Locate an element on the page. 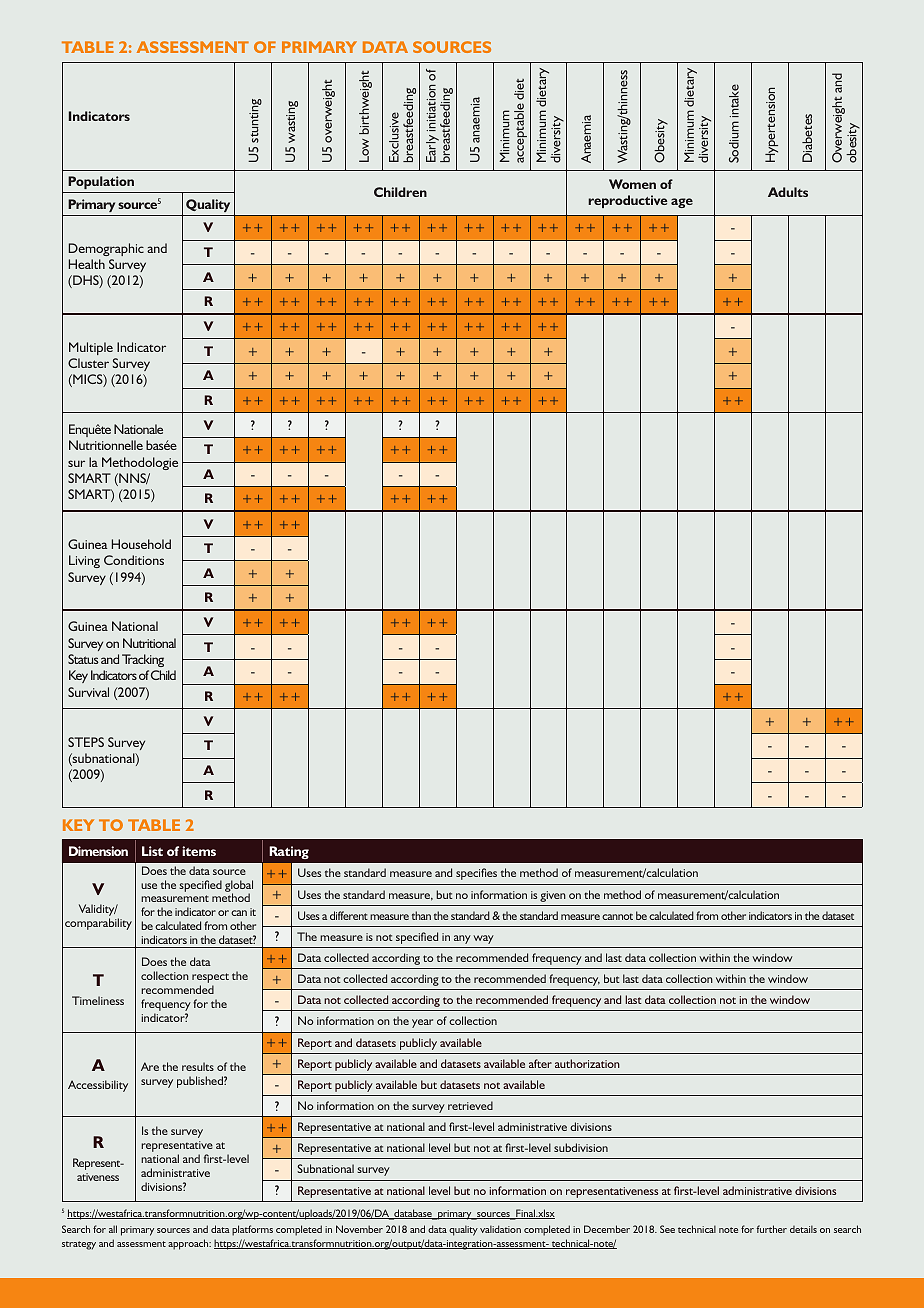 This image has width=924, height=1308. reproductive is located at coordinates (627, 201).
